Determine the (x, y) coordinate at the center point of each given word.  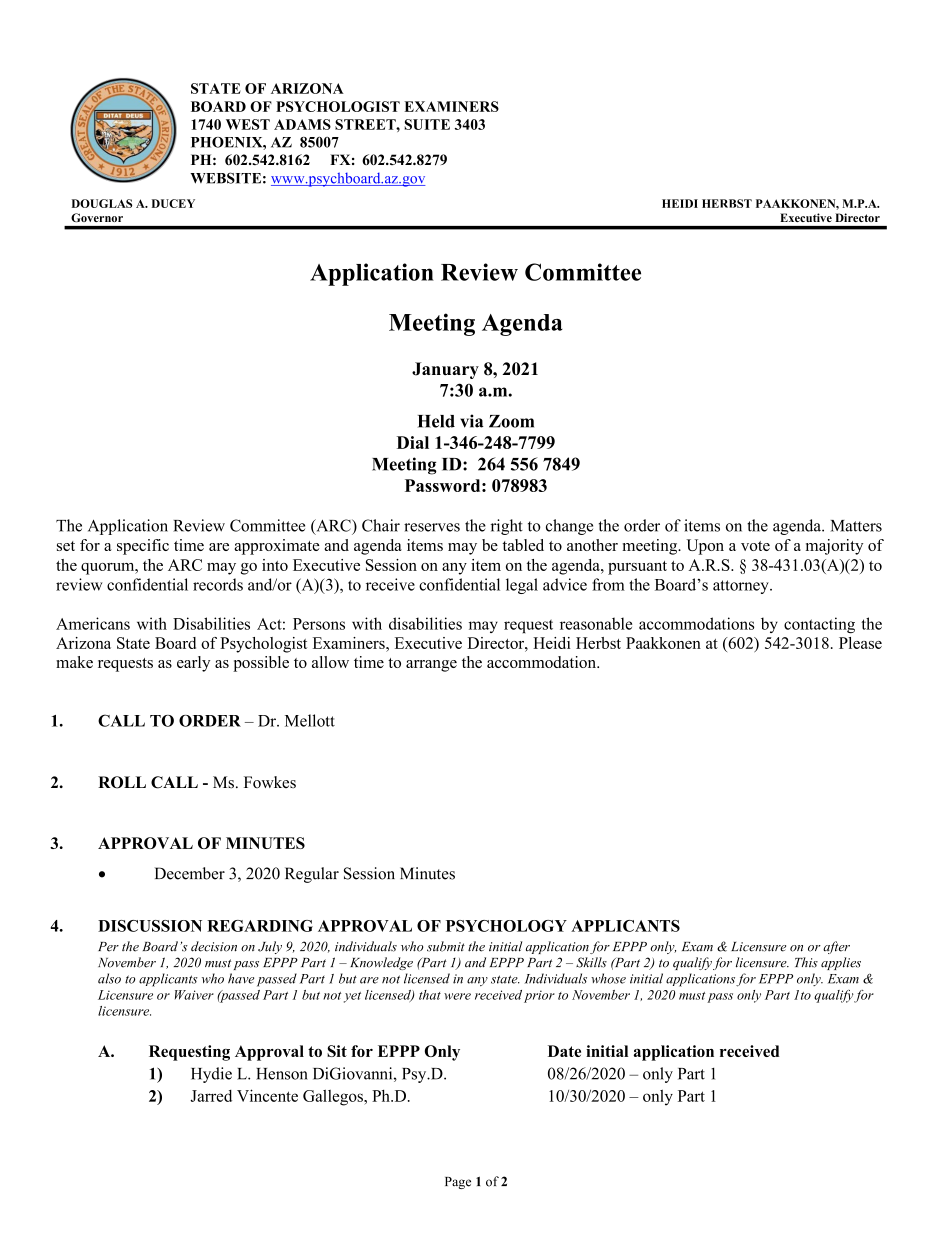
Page (458, 1183)
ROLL (122, 782)
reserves (432, 527)
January (445, 370)
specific (143, 547)
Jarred (211, 1096)
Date (564, 1051)
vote (755, 546)
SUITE (427, 124)
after (836, 947)
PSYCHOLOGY (506, 926)
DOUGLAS (102, 203)
